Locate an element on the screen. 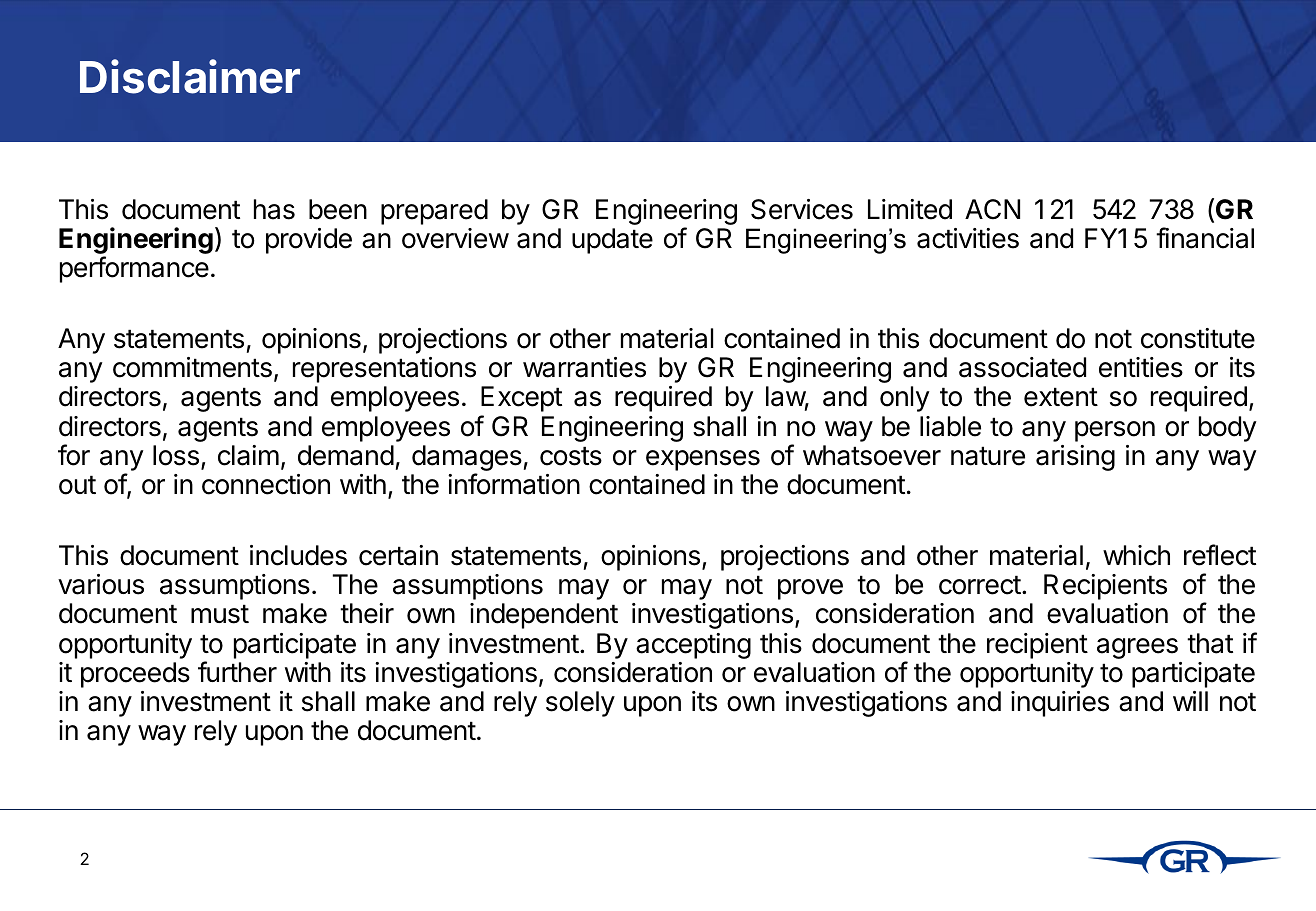  arising is located at coordinates (1075, 458).
